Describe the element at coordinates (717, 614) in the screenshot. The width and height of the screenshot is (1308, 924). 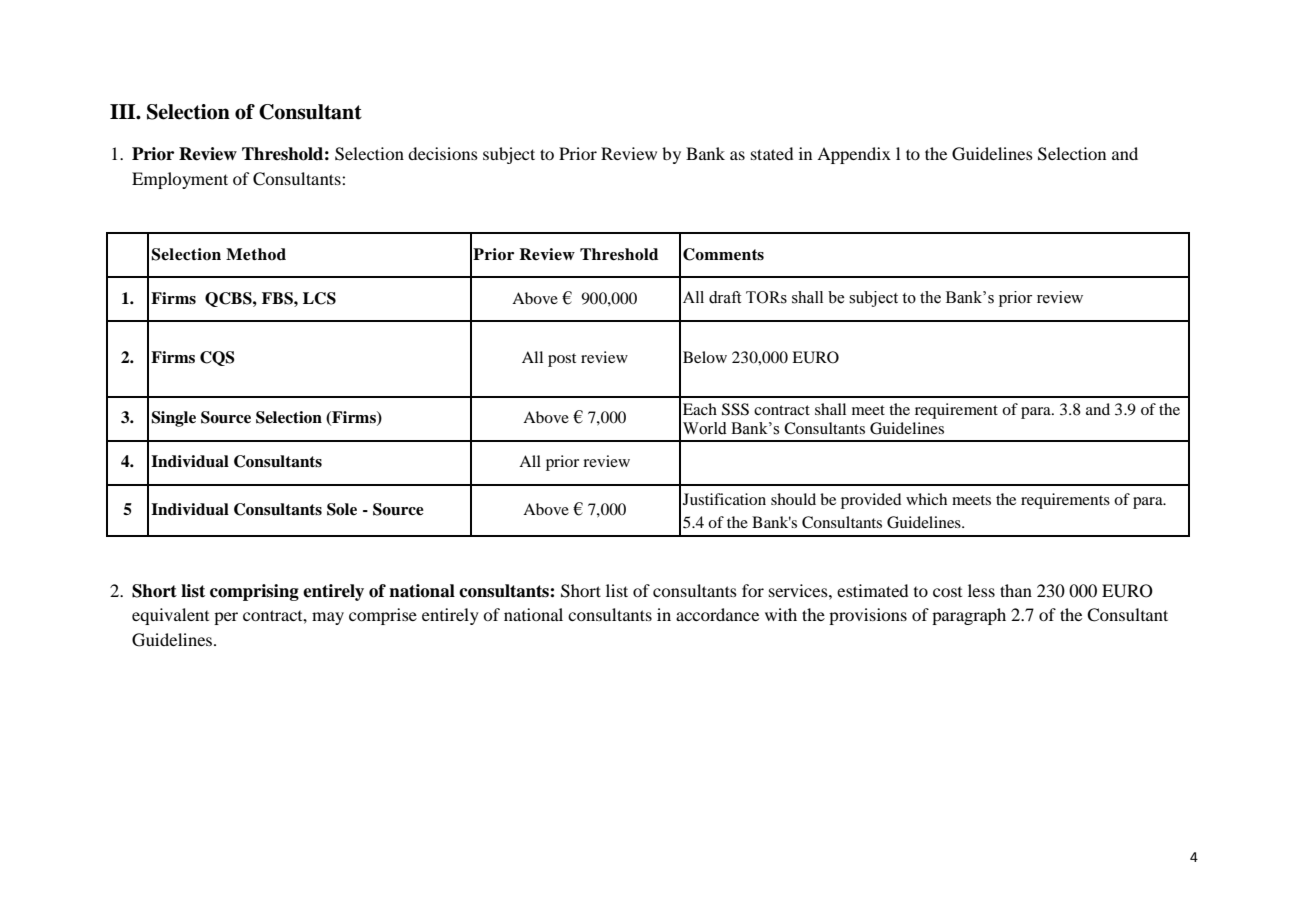
I see `accordance` at that location.
